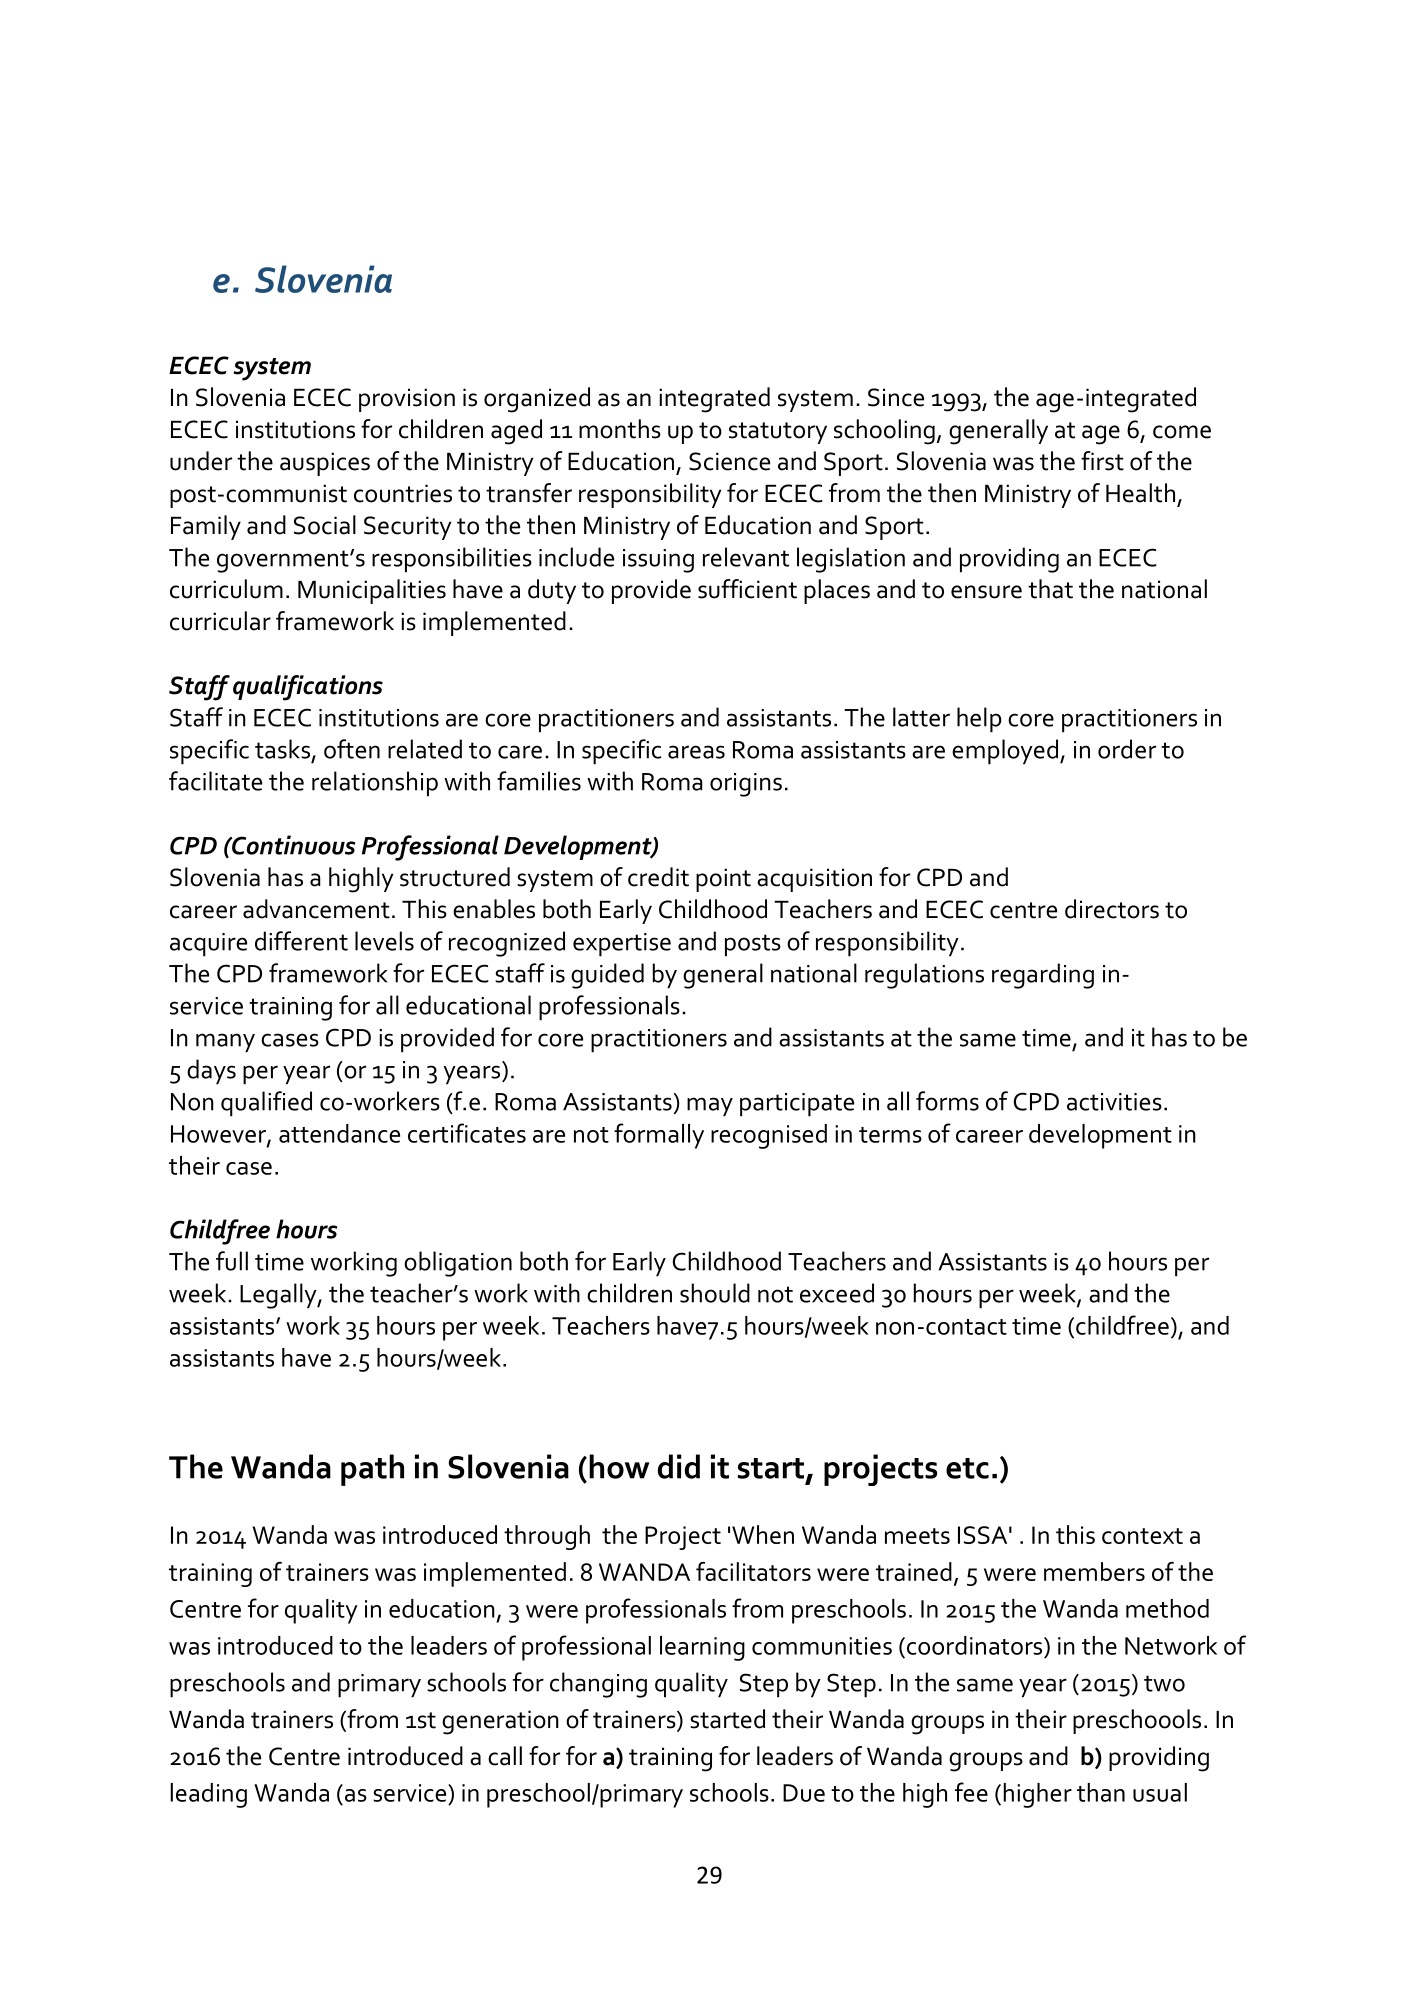  What do you see at coordinates (715, 1293) in the image?
I see `should` at bounding box center [715, 1293].
